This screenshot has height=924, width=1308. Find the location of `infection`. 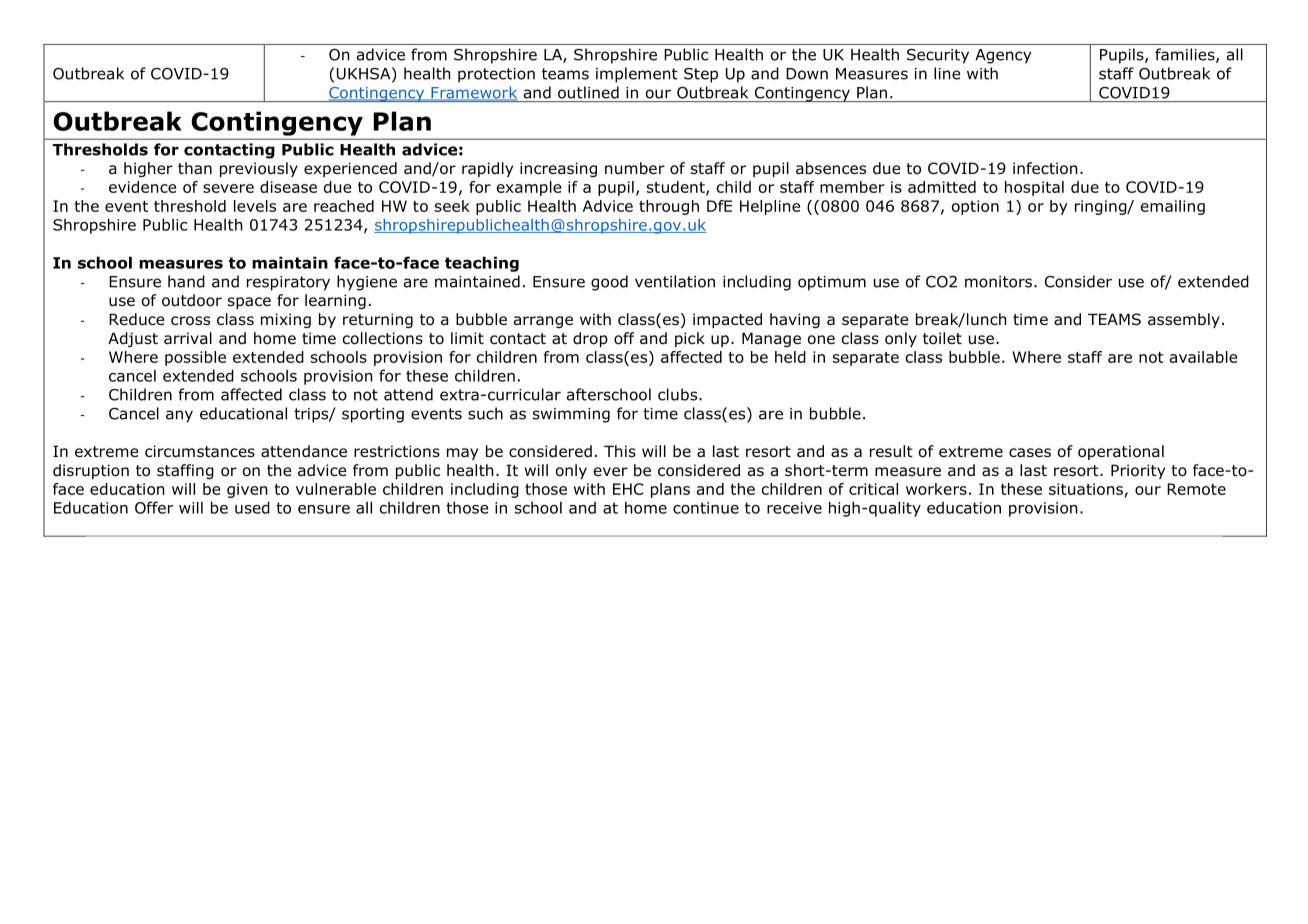

infection is located at coordinates (1045, 168).
